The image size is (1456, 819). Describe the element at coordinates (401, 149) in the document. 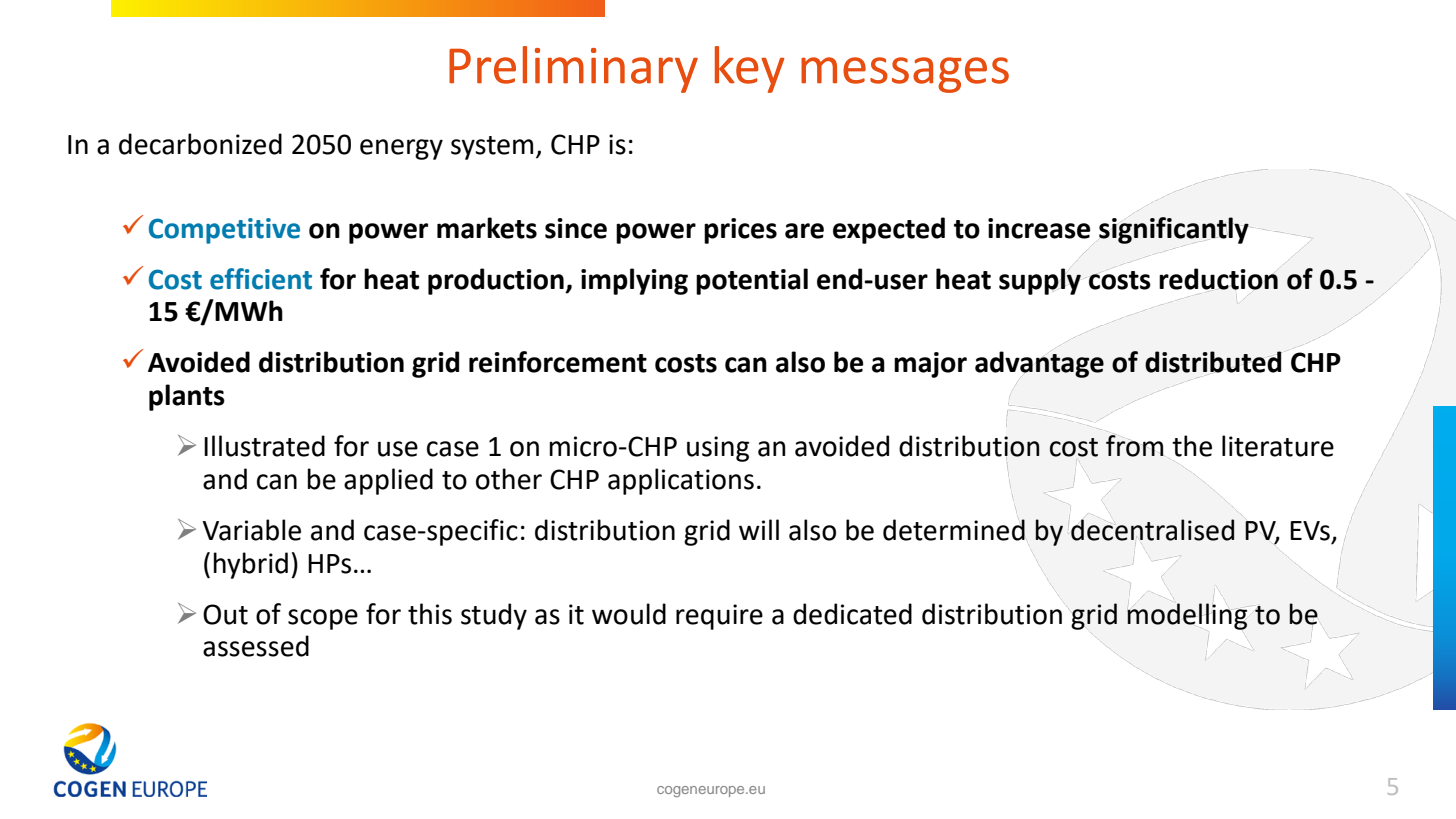

I see `energy` at that location.
